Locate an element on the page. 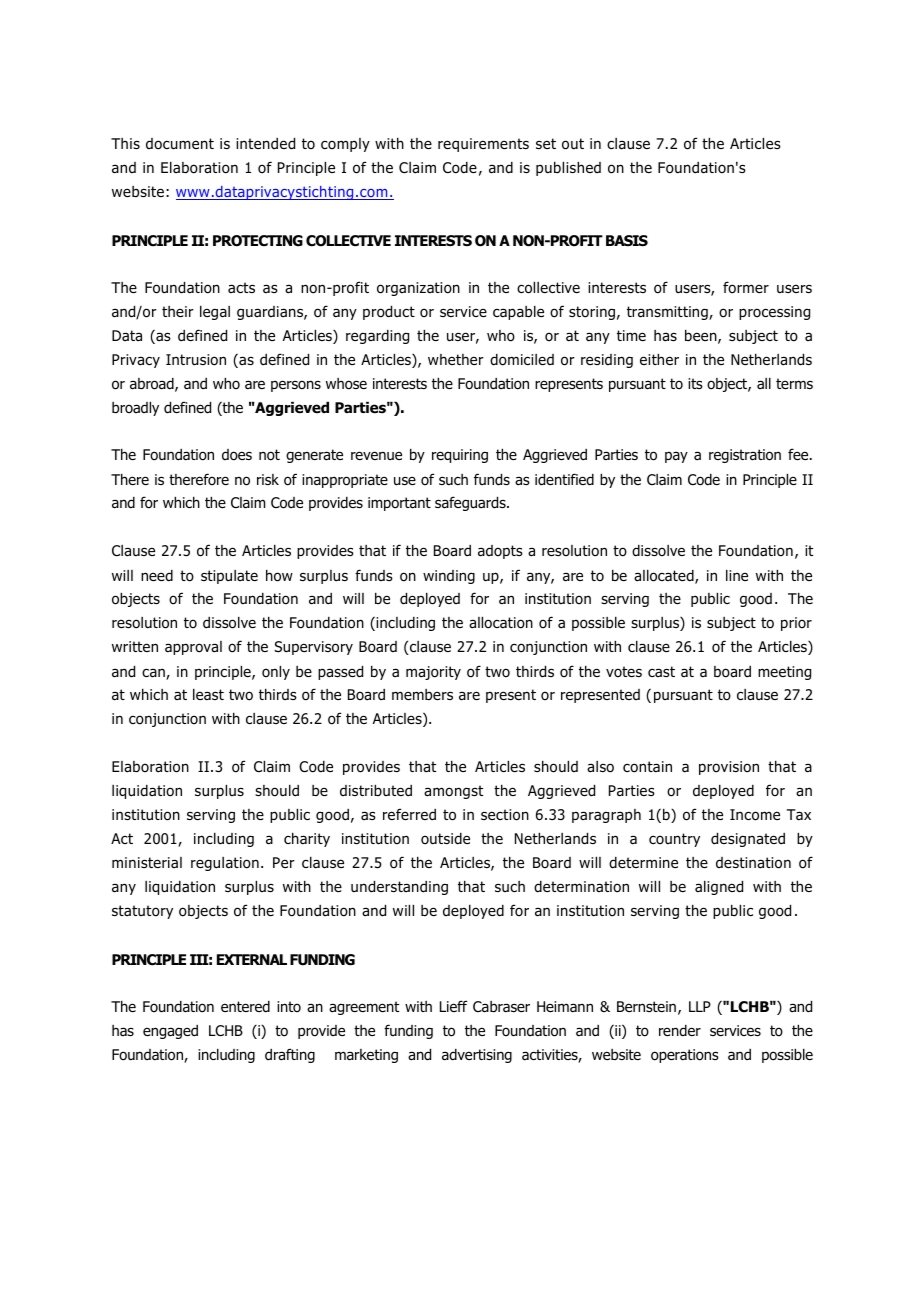  advertising is located at coordinates (477, 1056).
